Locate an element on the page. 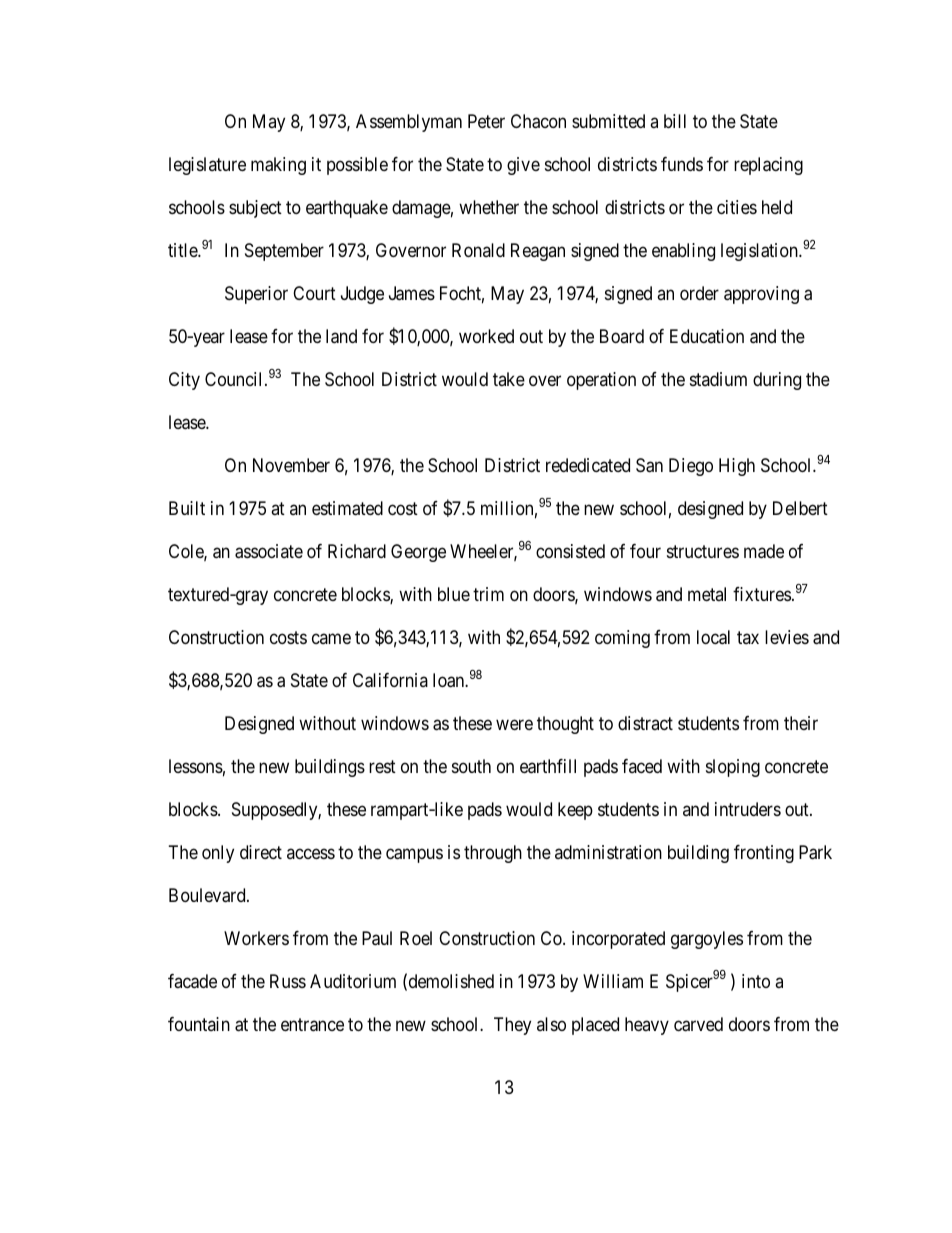 The width and height of the document is (952, 1233). making is located at coordinates (278, 166).
